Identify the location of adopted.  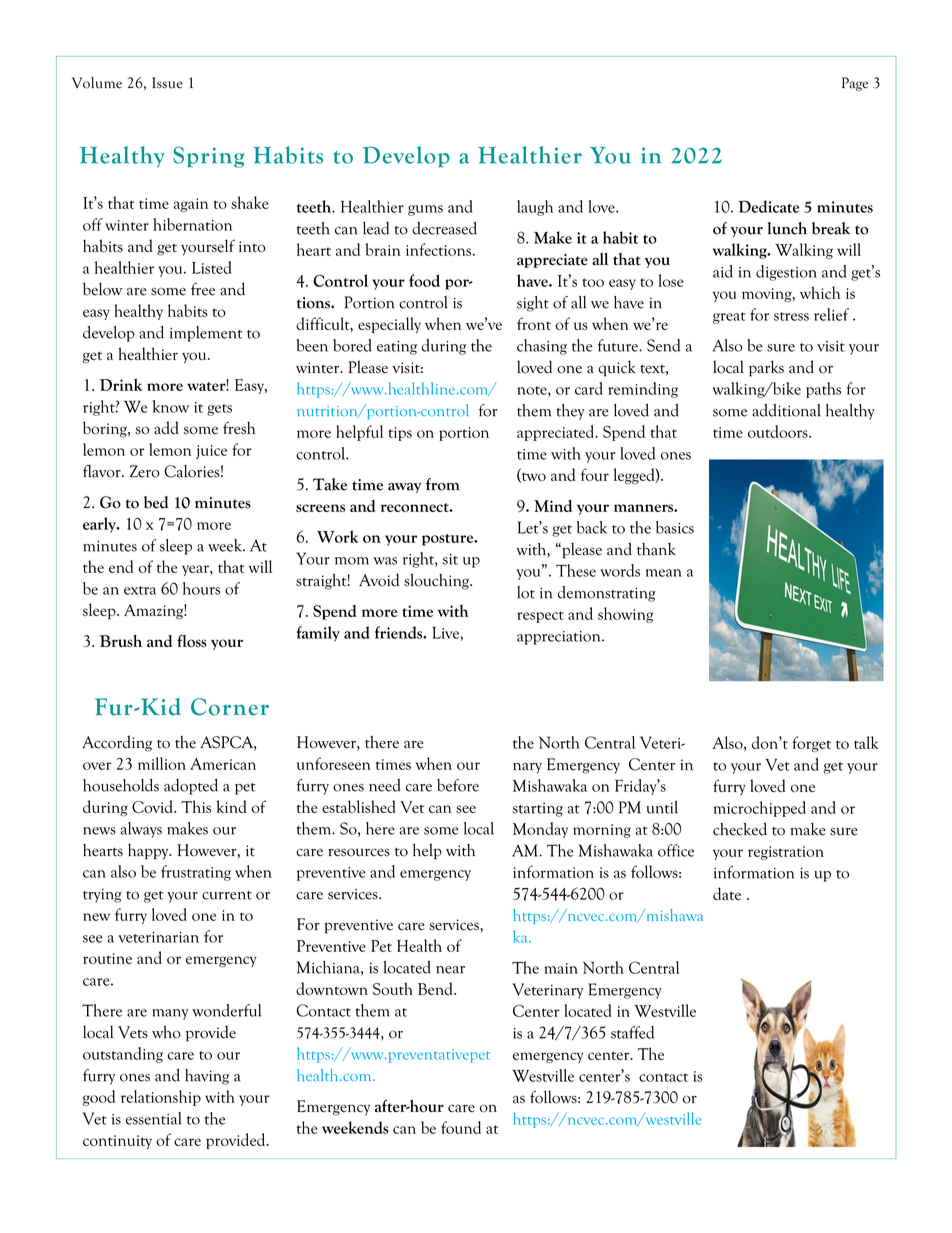
(191, 787).
